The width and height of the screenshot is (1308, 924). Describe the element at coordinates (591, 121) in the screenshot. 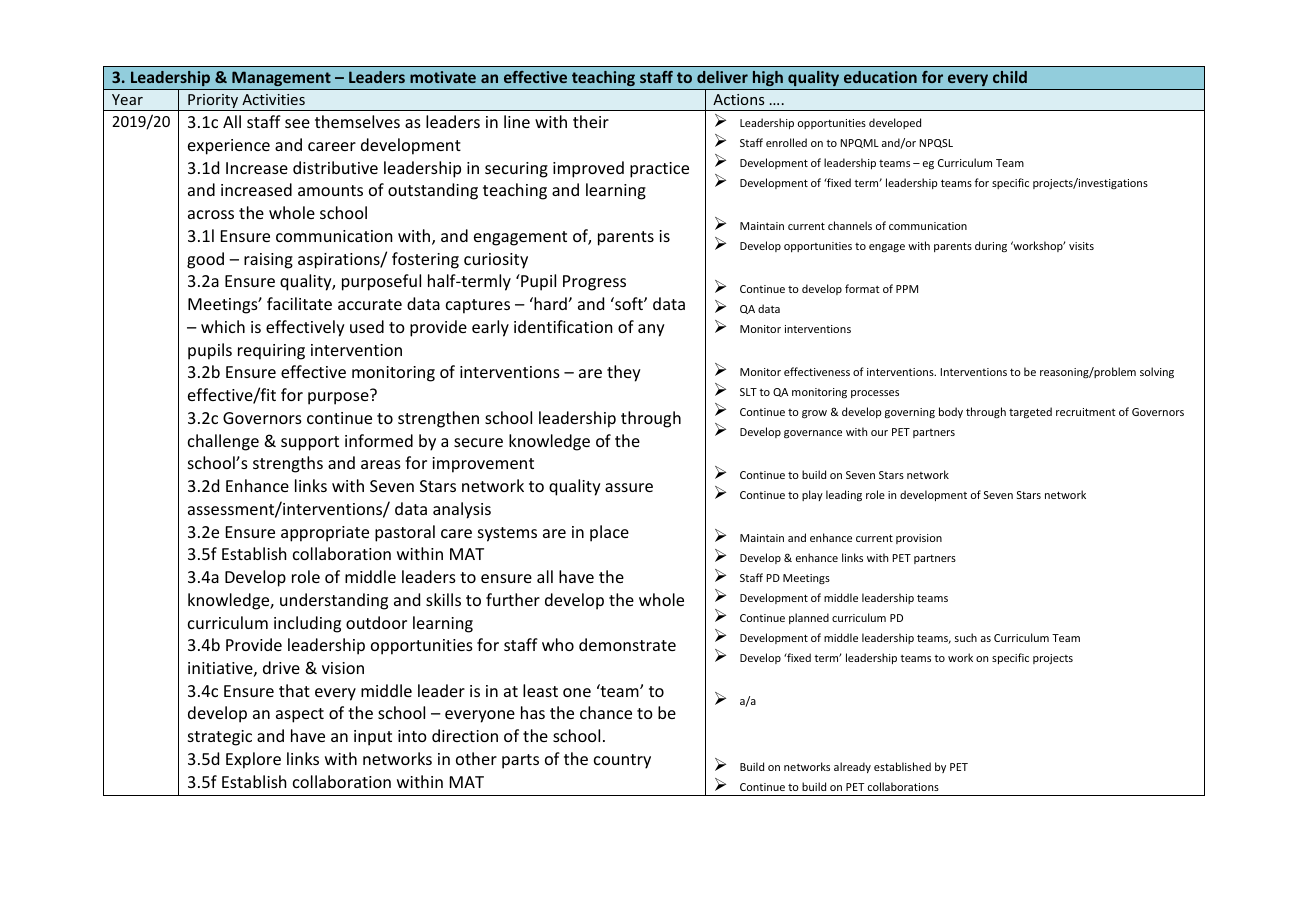

I see `their` at that location.
